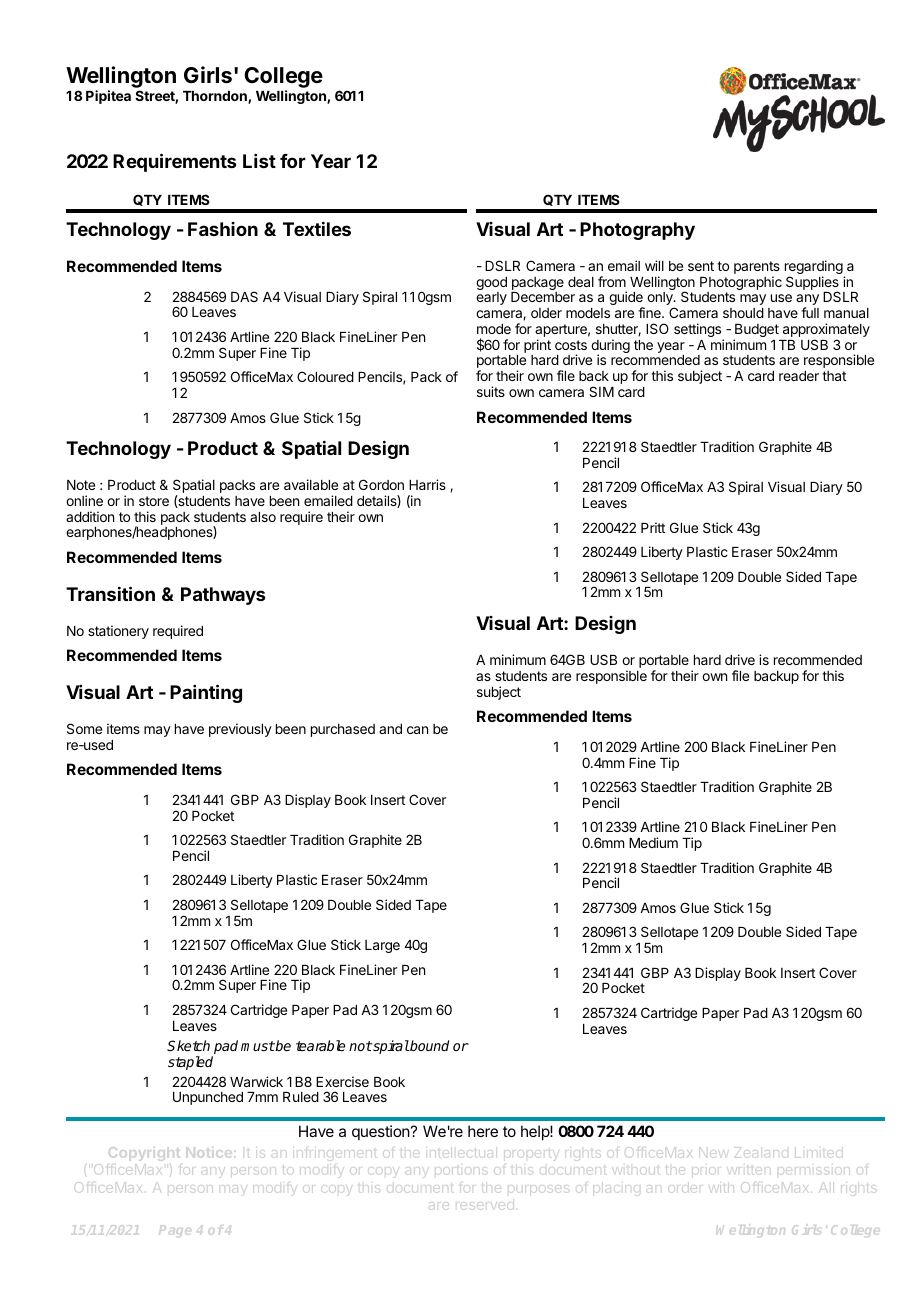  I want to click on stapled, so click(190, 1063).
